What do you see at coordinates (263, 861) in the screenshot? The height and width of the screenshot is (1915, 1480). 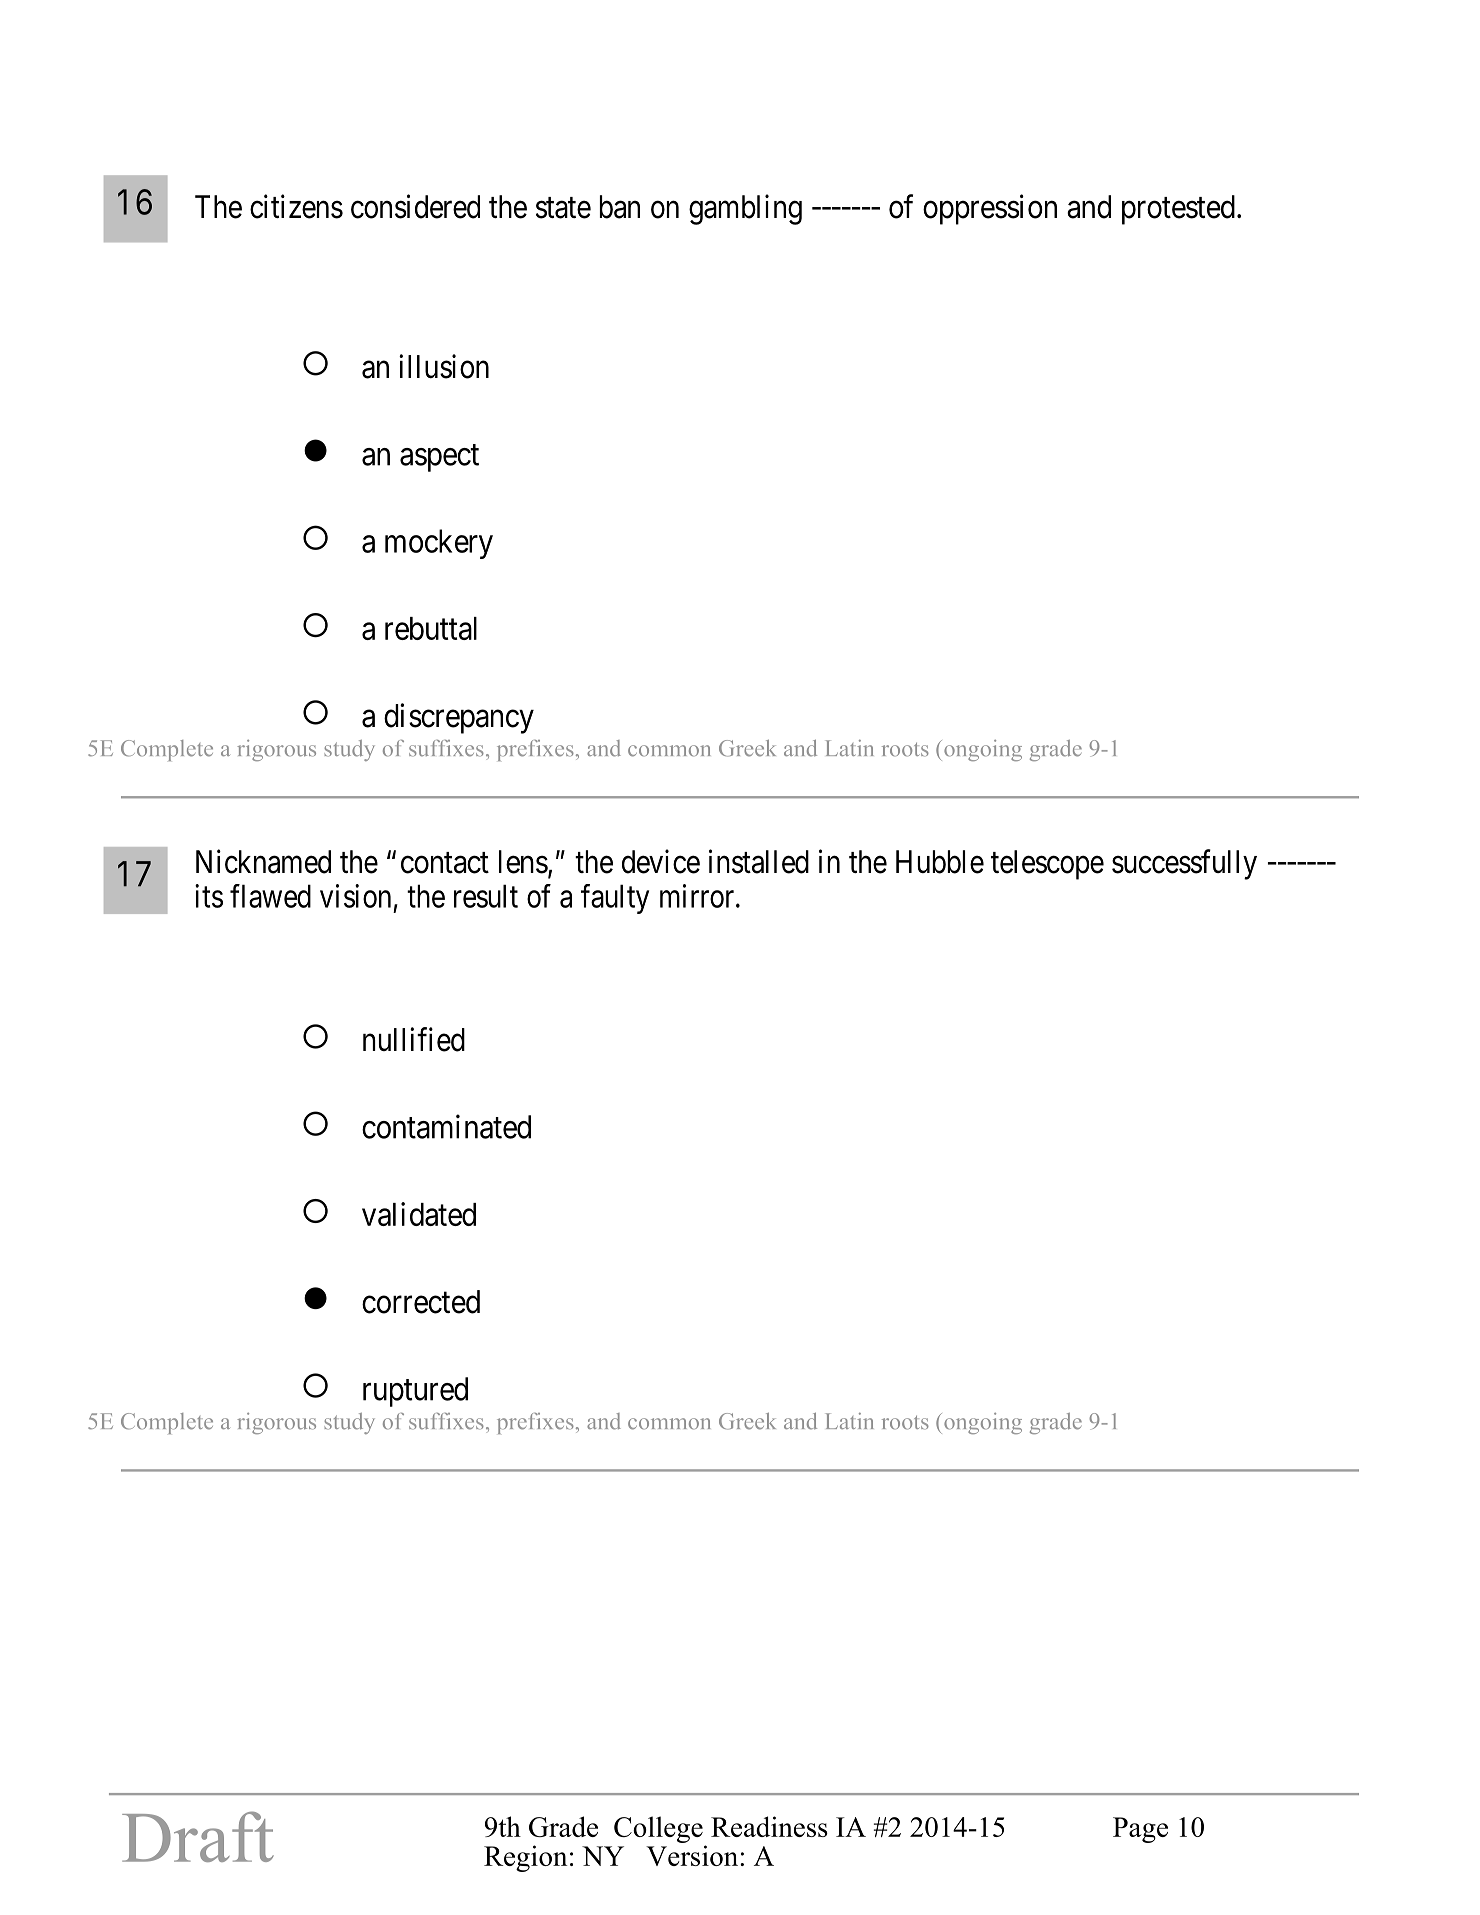 I see `Nicknamed` at bounding box center [263, 861].
